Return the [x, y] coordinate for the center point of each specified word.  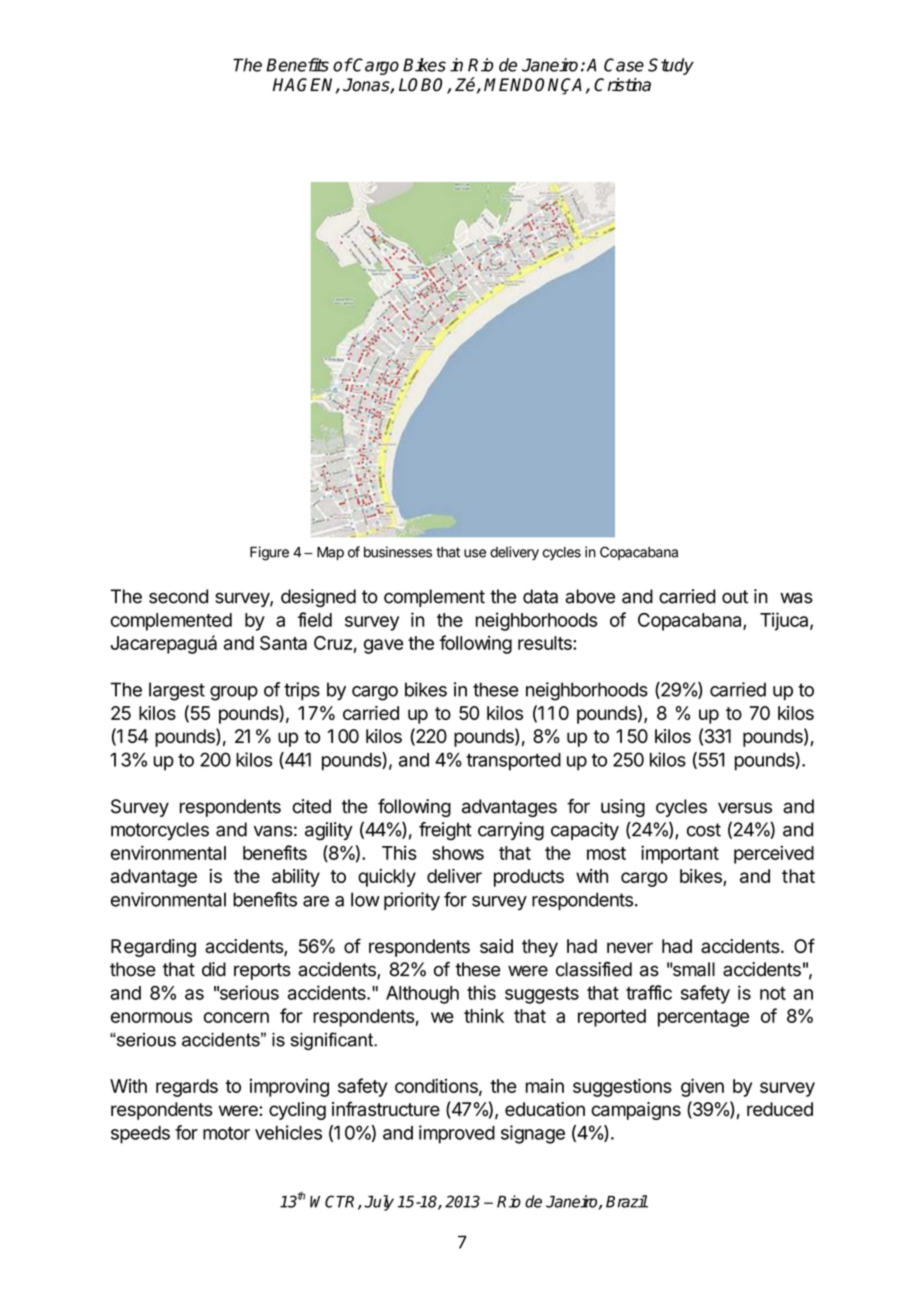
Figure [269, 553]
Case [624, 65]
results [546, 643]
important [680, 854]
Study [671, 66]
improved [457, 1134]
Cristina [622, 85]
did [214, 969]
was [796, 598]
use [475, 553]
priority [412, 901]
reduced [780, 1109]
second [178, 596]
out [735, 597]
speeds [140, 1135]
